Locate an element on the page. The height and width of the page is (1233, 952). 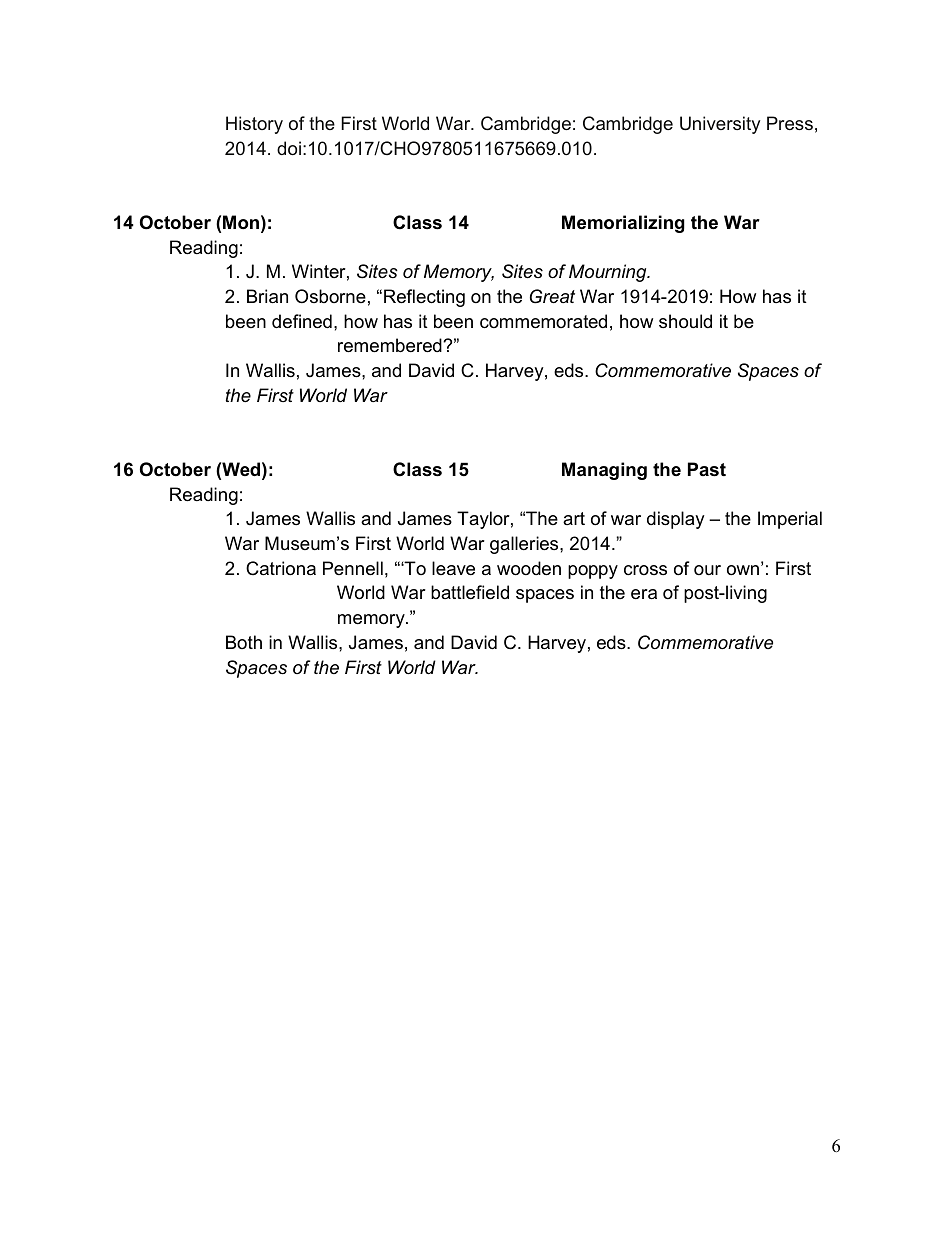
Managing is located at coordinates (604, 471).
